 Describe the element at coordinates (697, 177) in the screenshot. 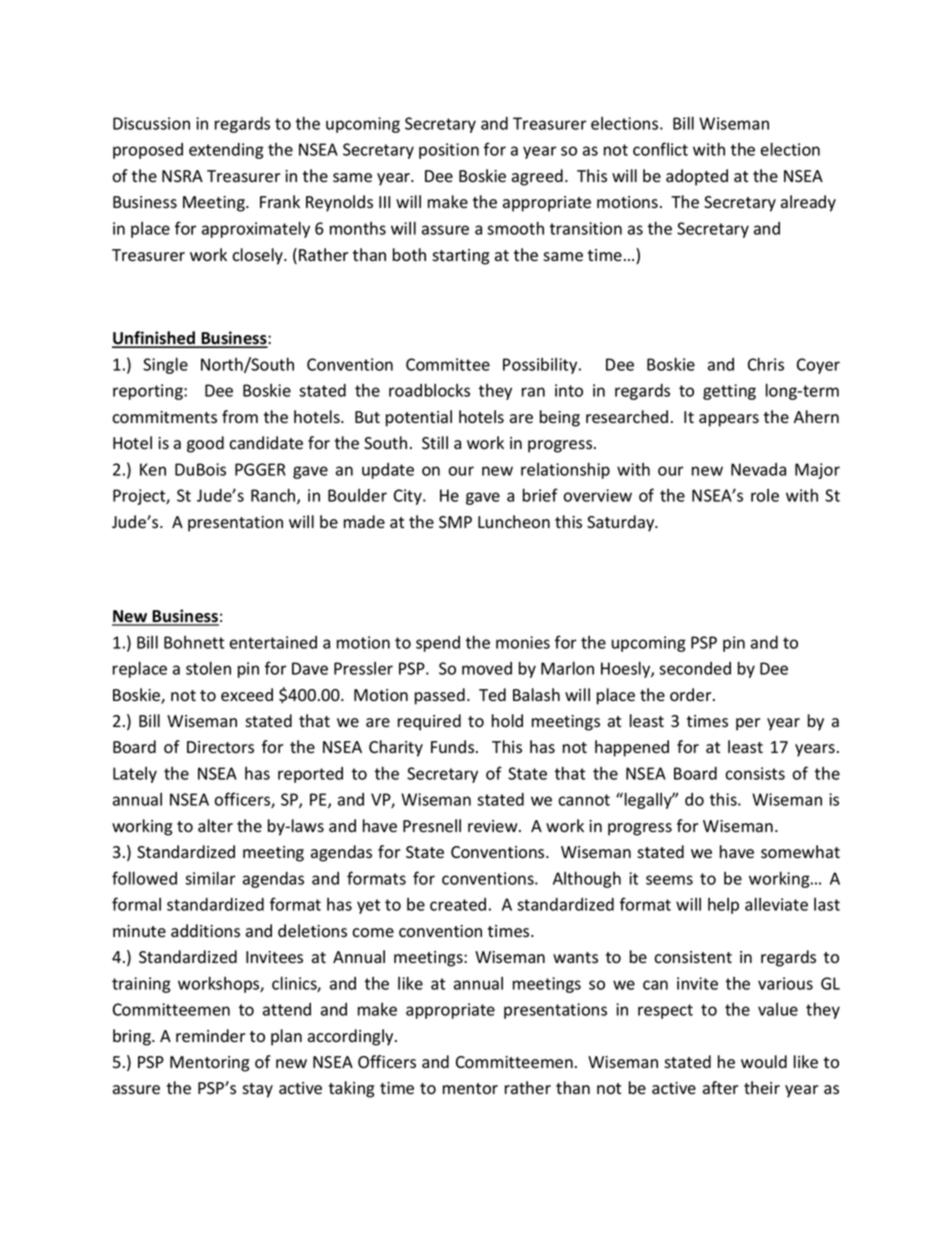

I see `adopted` at that location.
